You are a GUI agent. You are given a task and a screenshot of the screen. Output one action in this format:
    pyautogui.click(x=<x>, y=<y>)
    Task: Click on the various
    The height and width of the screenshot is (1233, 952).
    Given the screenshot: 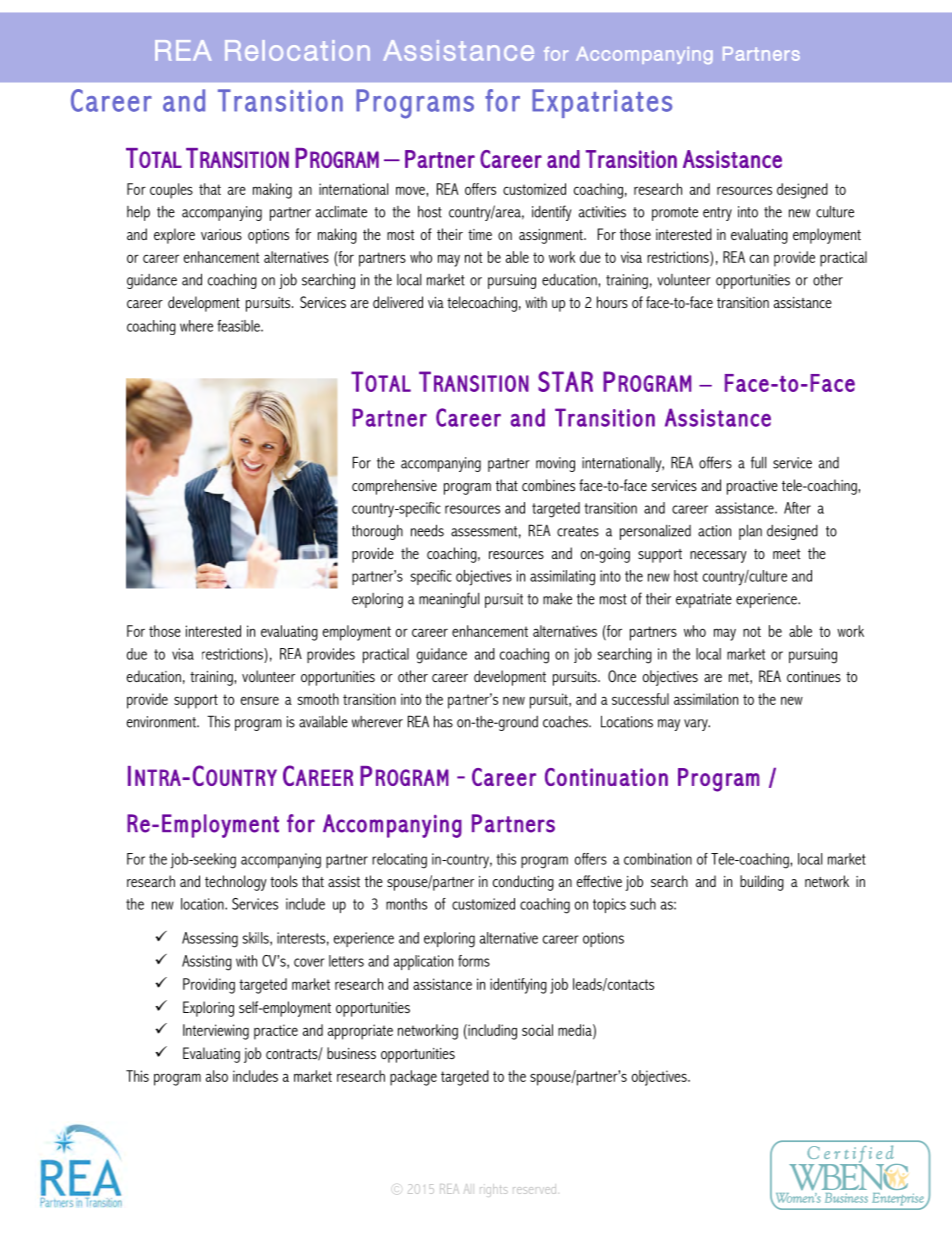 What is the action you would take?
    pyautogui.click(x=221, y=234)
